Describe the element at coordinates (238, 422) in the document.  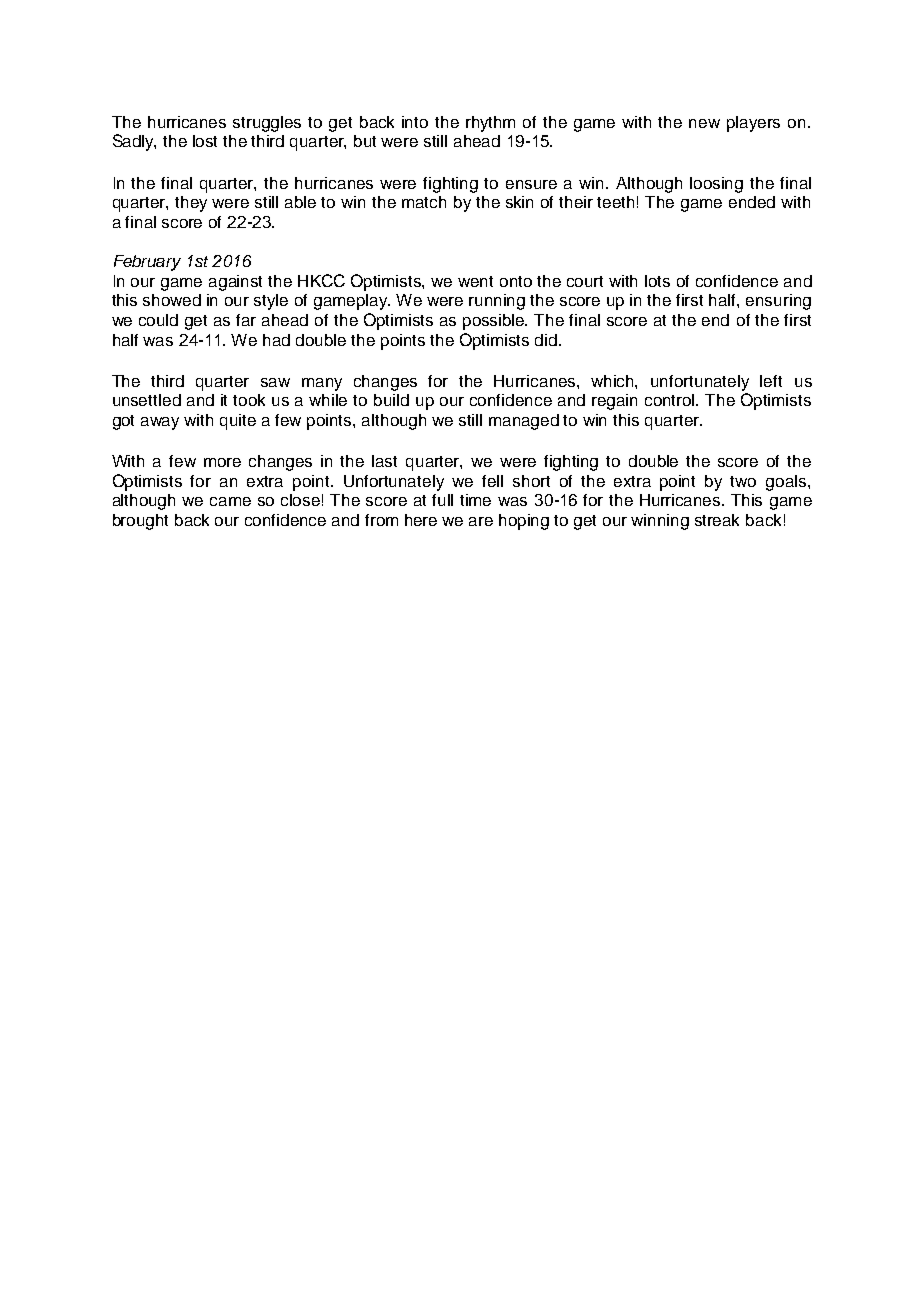
I see `quite` at that location.
